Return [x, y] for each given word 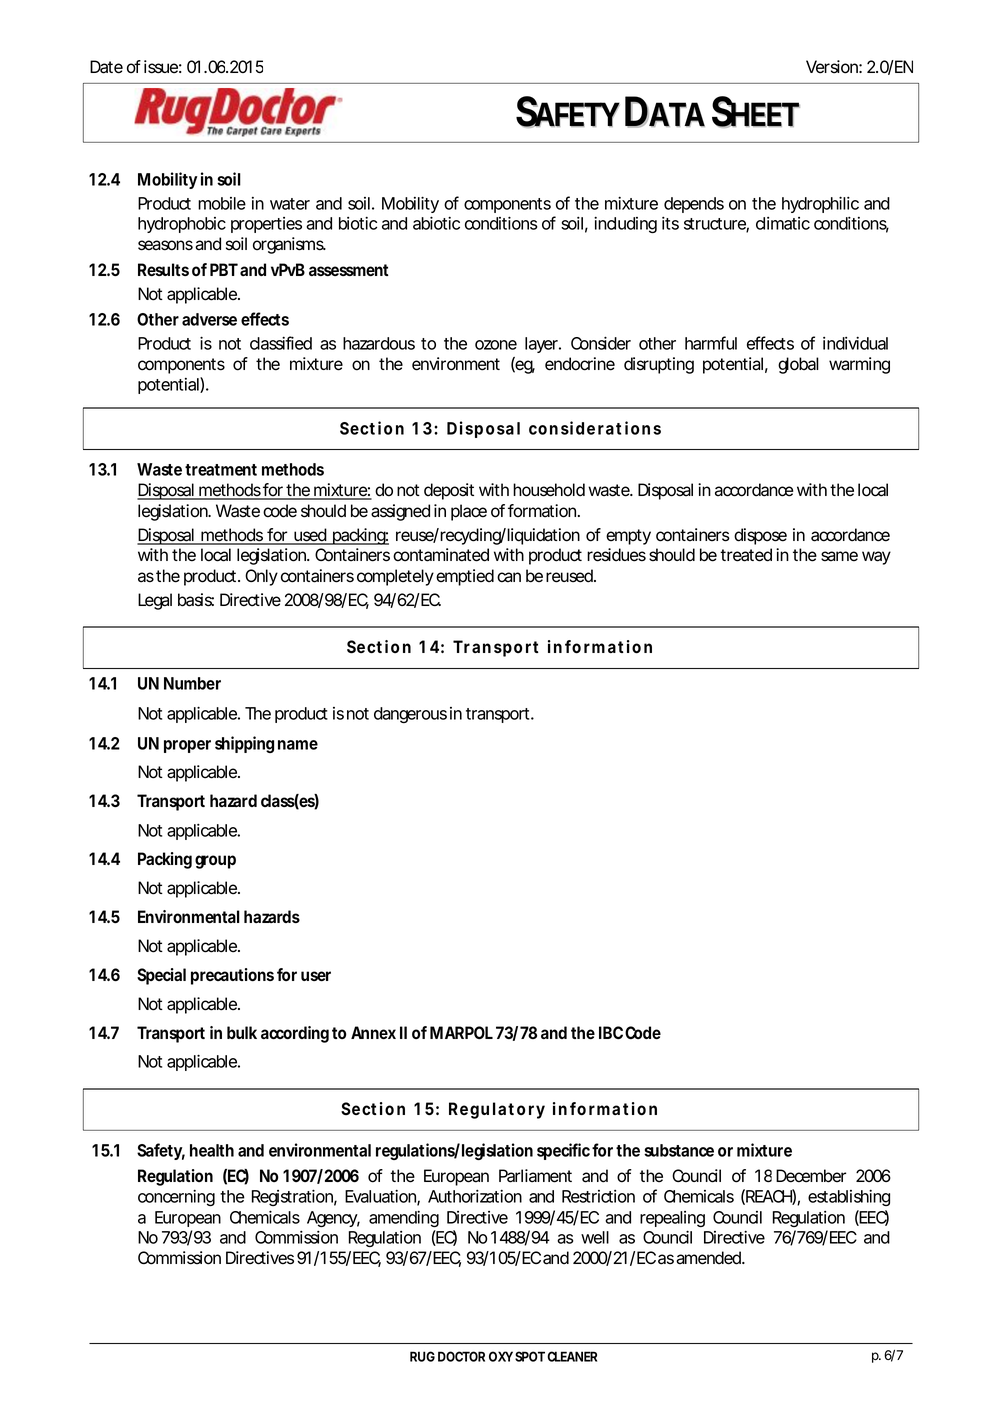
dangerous [410, 715]
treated [746, 555]
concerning [176, 1198]
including [625, 225]
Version [832, 67]
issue [161, 67]
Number [192, 683]
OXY [501, 1356]
